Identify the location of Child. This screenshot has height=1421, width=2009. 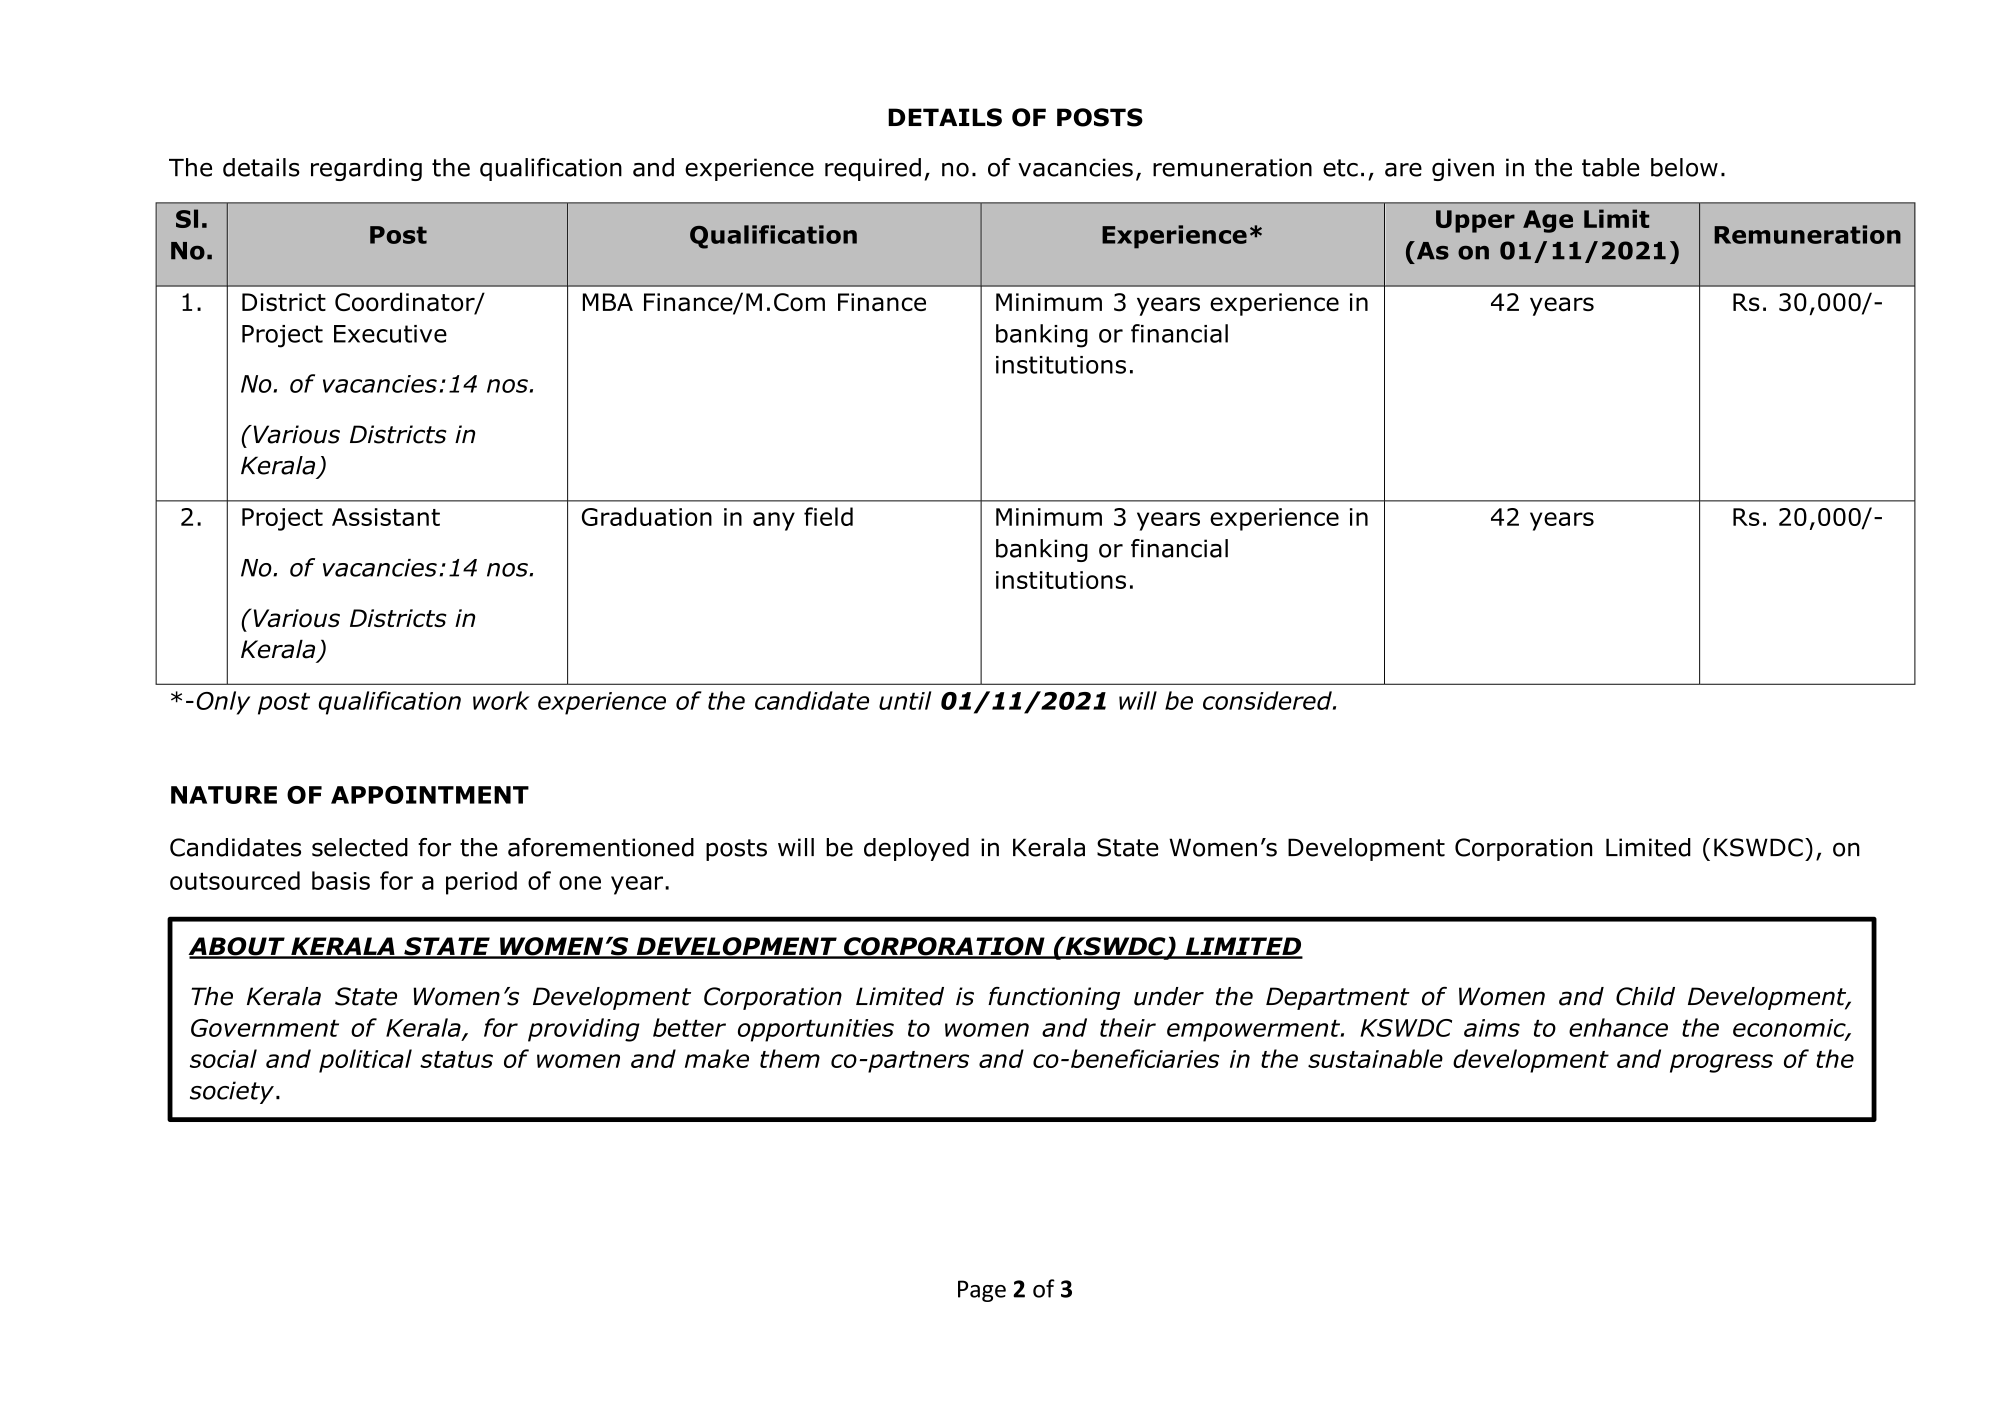
(1645, 996).
